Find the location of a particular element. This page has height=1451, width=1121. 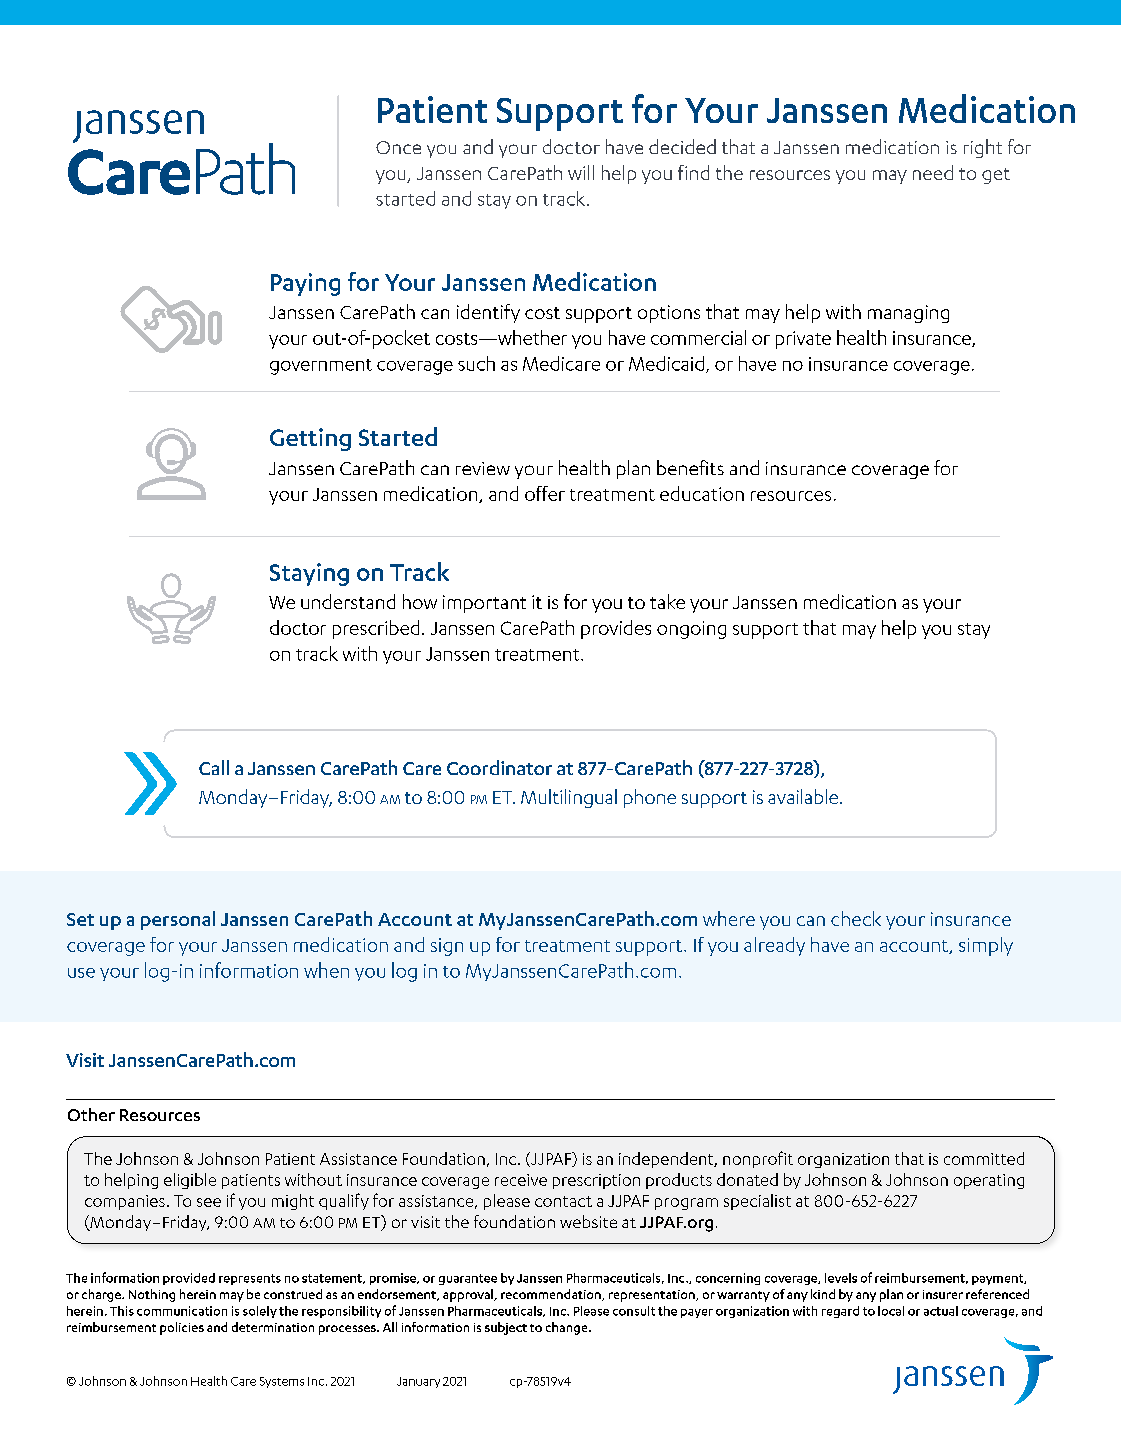

policies is located at coordinates (182, 1328).
